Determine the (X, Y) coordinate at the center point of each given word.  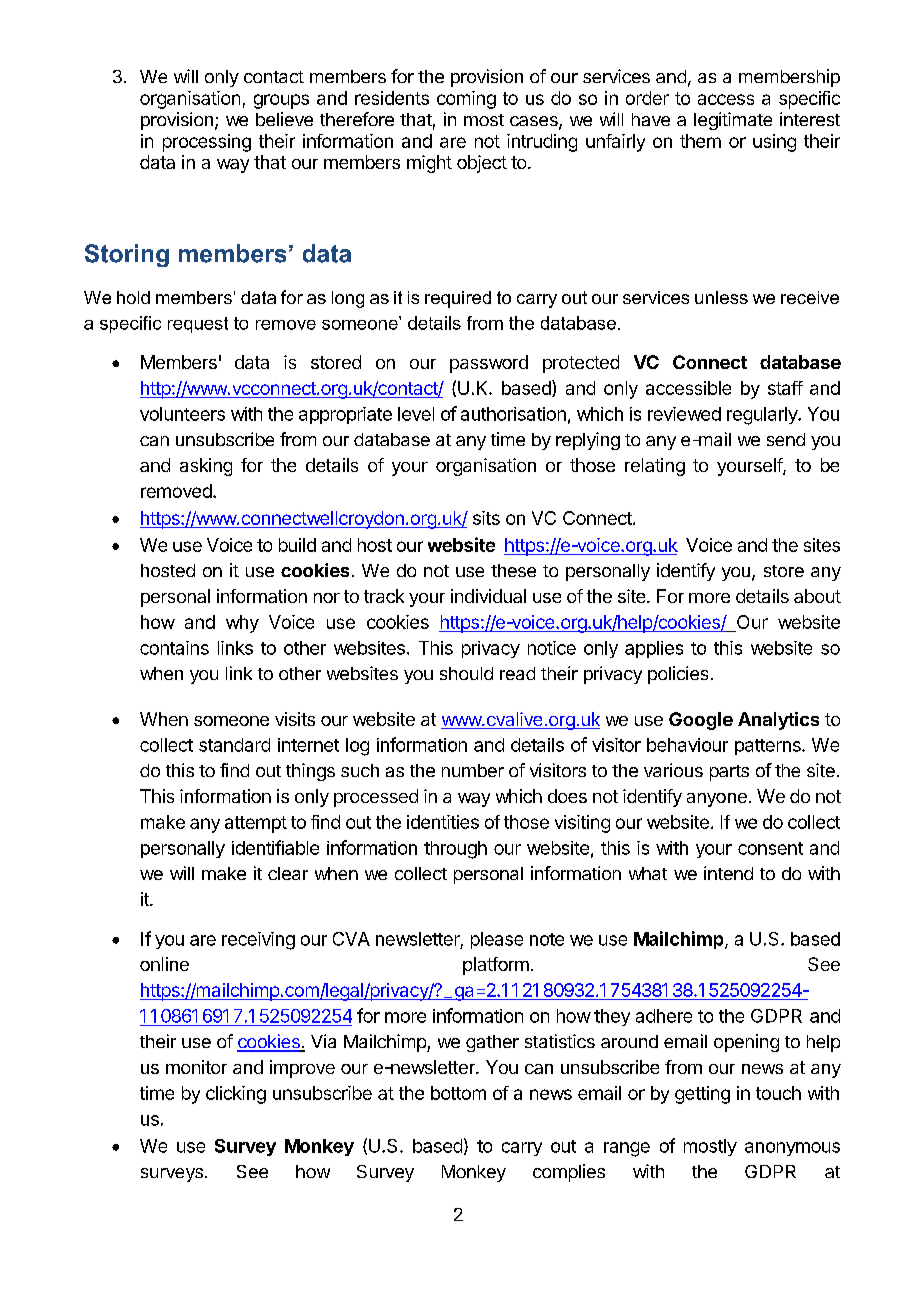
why (242, 624)
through (455, 850)
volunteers (182, 414)
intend (728, 873)
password (489, 364)
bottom (458, 1093)
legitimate (733, 121)
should (466, 673)
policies (678, 675)
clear (288, 873)
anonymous (792, 1149)
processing (207, 143)
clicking (236, 1095)
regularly (763, 416)
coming (466, 100)
